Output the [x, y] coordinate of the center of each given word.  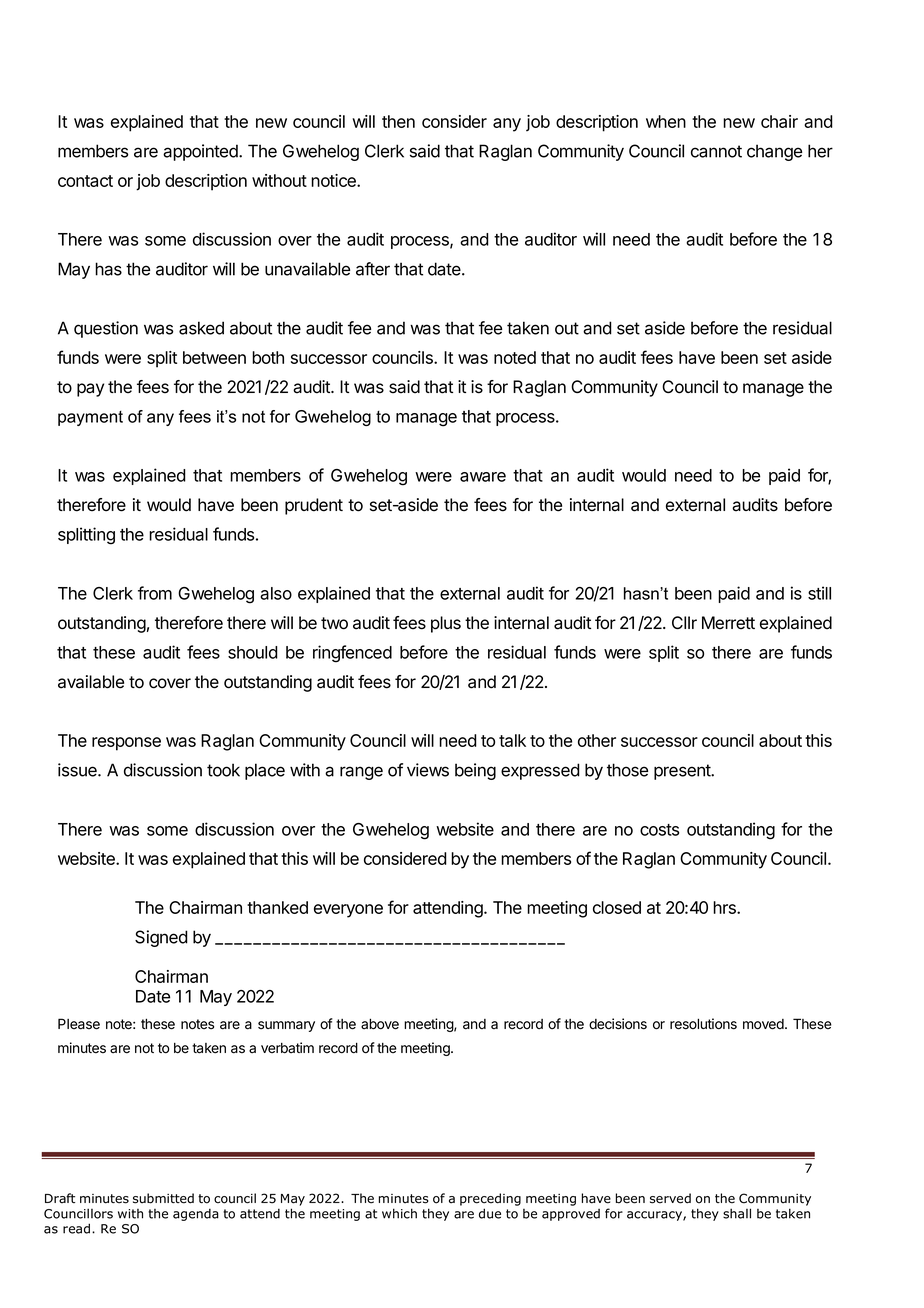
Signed [161, 938]
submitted [163, 1198]
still [819, 593]
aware [483, 477]
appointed [201, 152]
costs [659, 830]
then [398, 121]
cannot [716, 151]
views [428, 770]
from [155, 593]
